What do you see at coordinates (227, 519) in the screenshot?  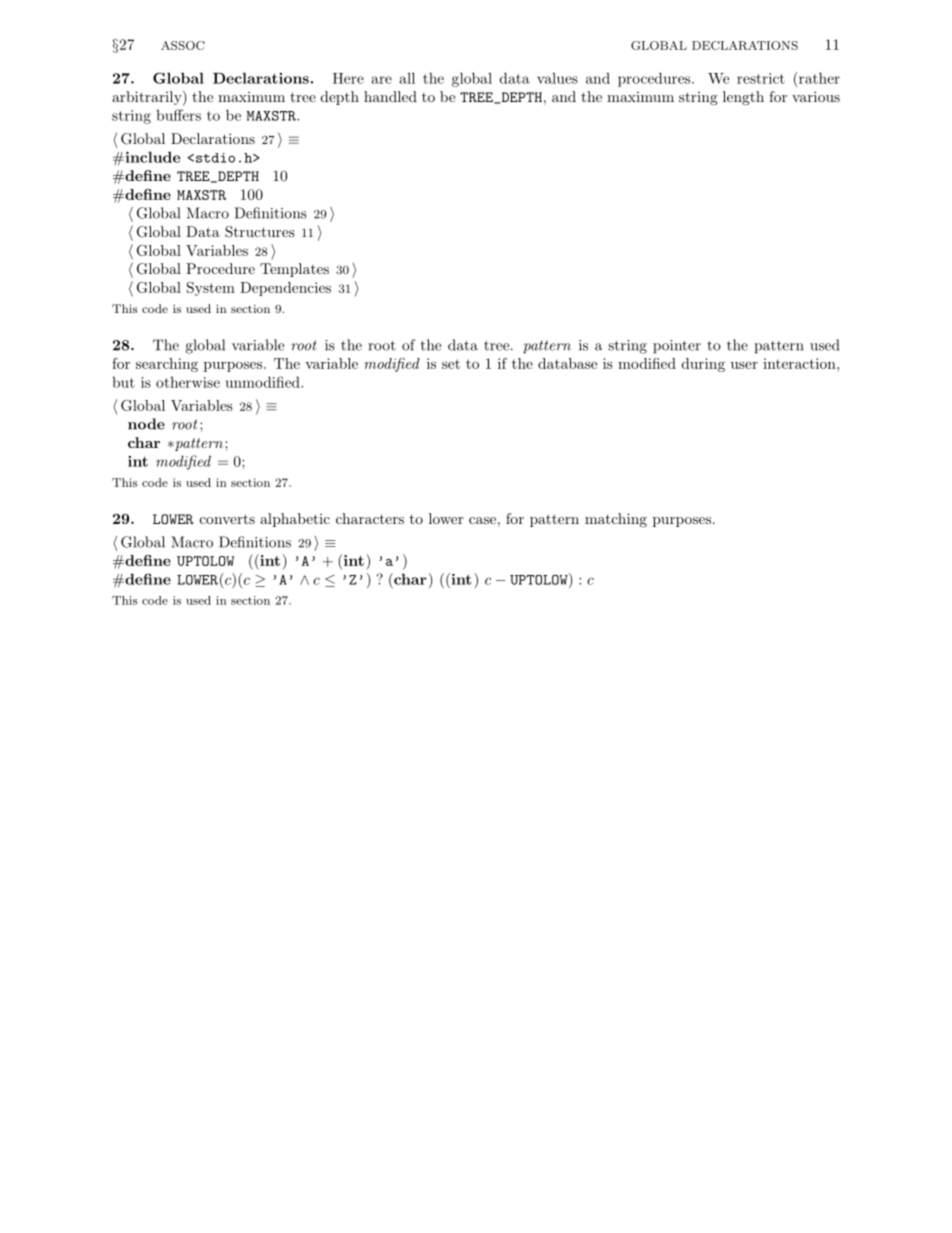 I see `converts` at bounding box center [227, 519].
